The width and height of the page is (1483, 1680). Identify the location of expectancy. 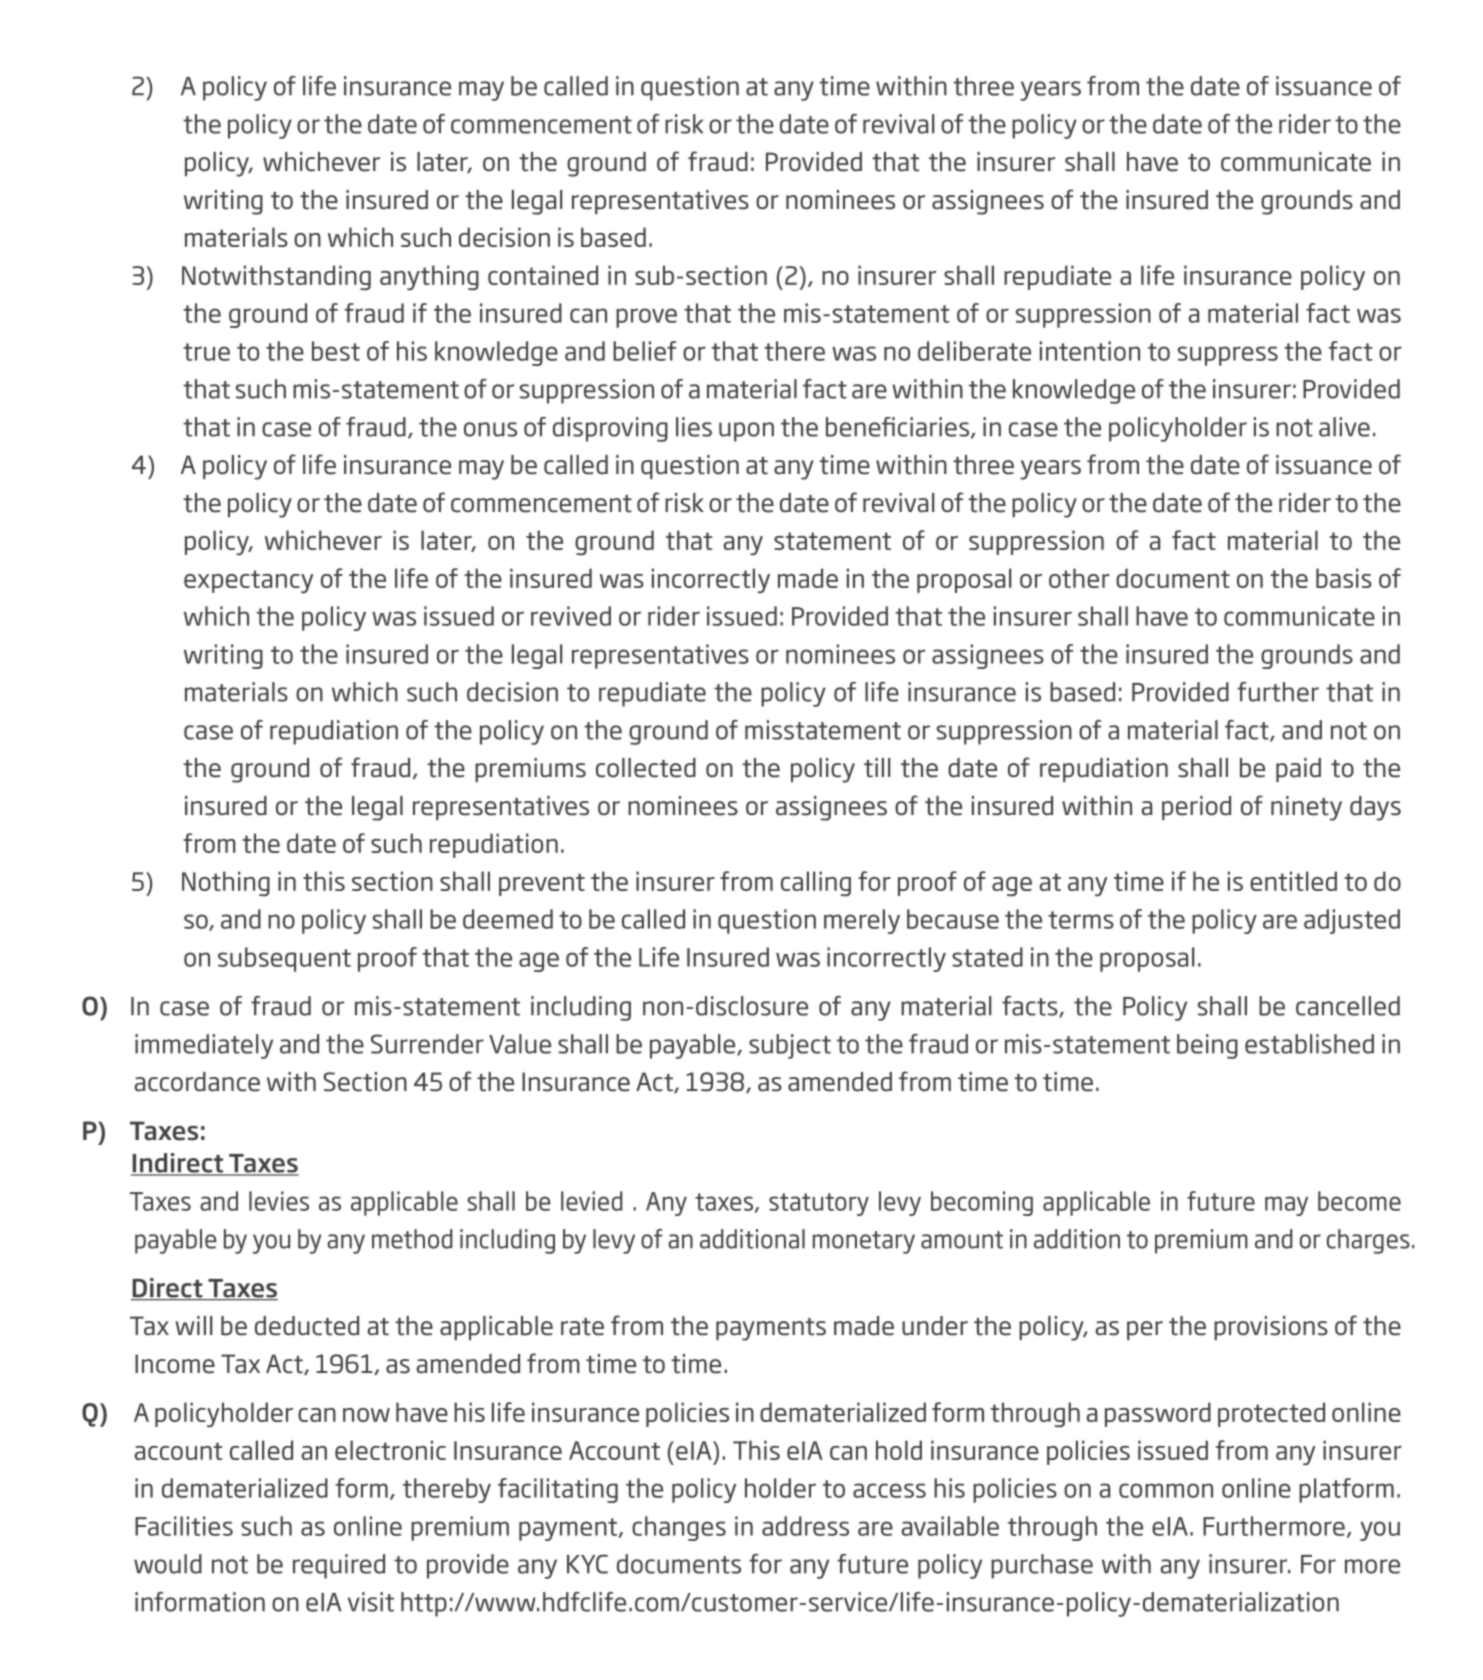
(249, 581).
